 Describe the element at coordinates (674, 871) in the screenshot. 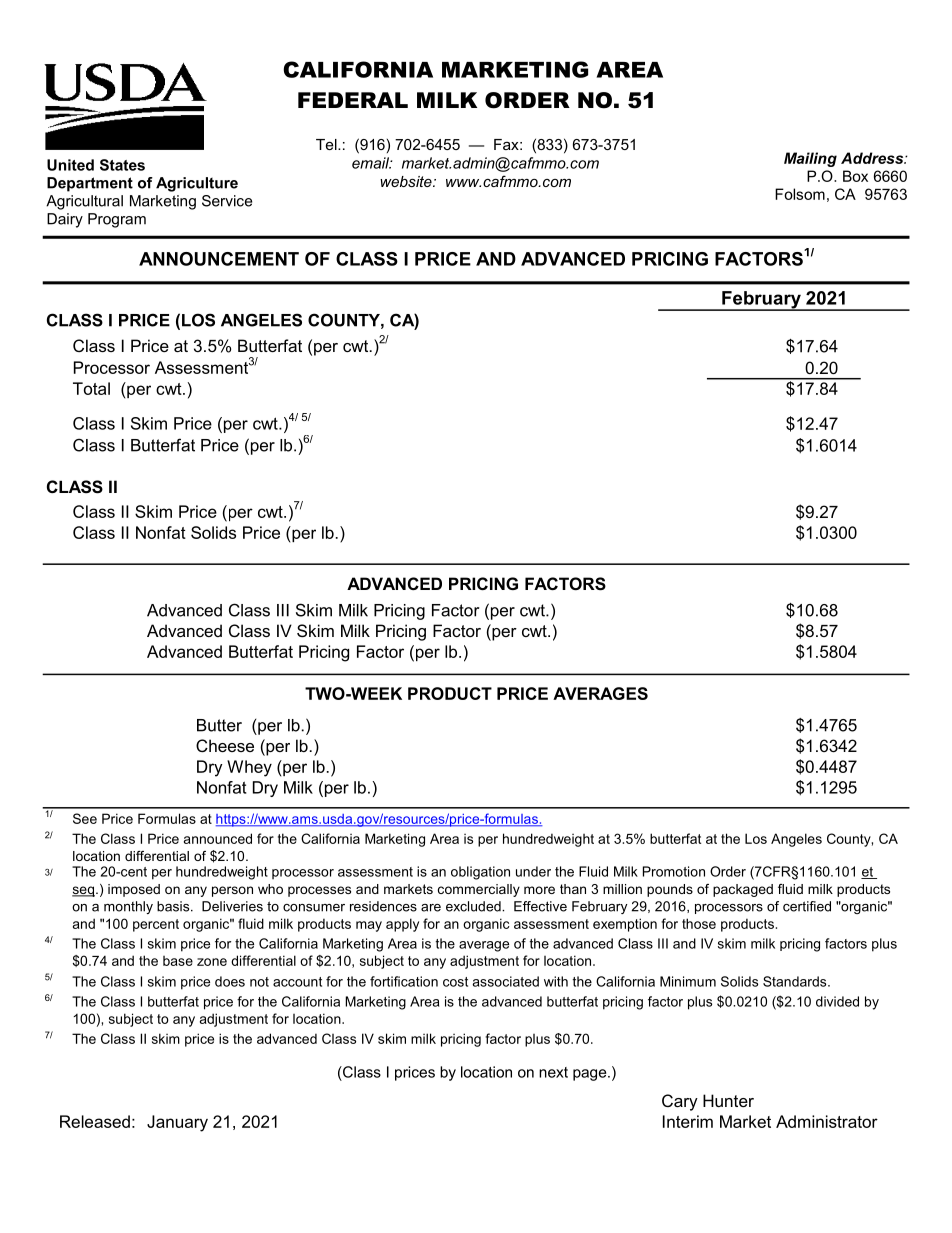

I see `Promotion` at that location.
